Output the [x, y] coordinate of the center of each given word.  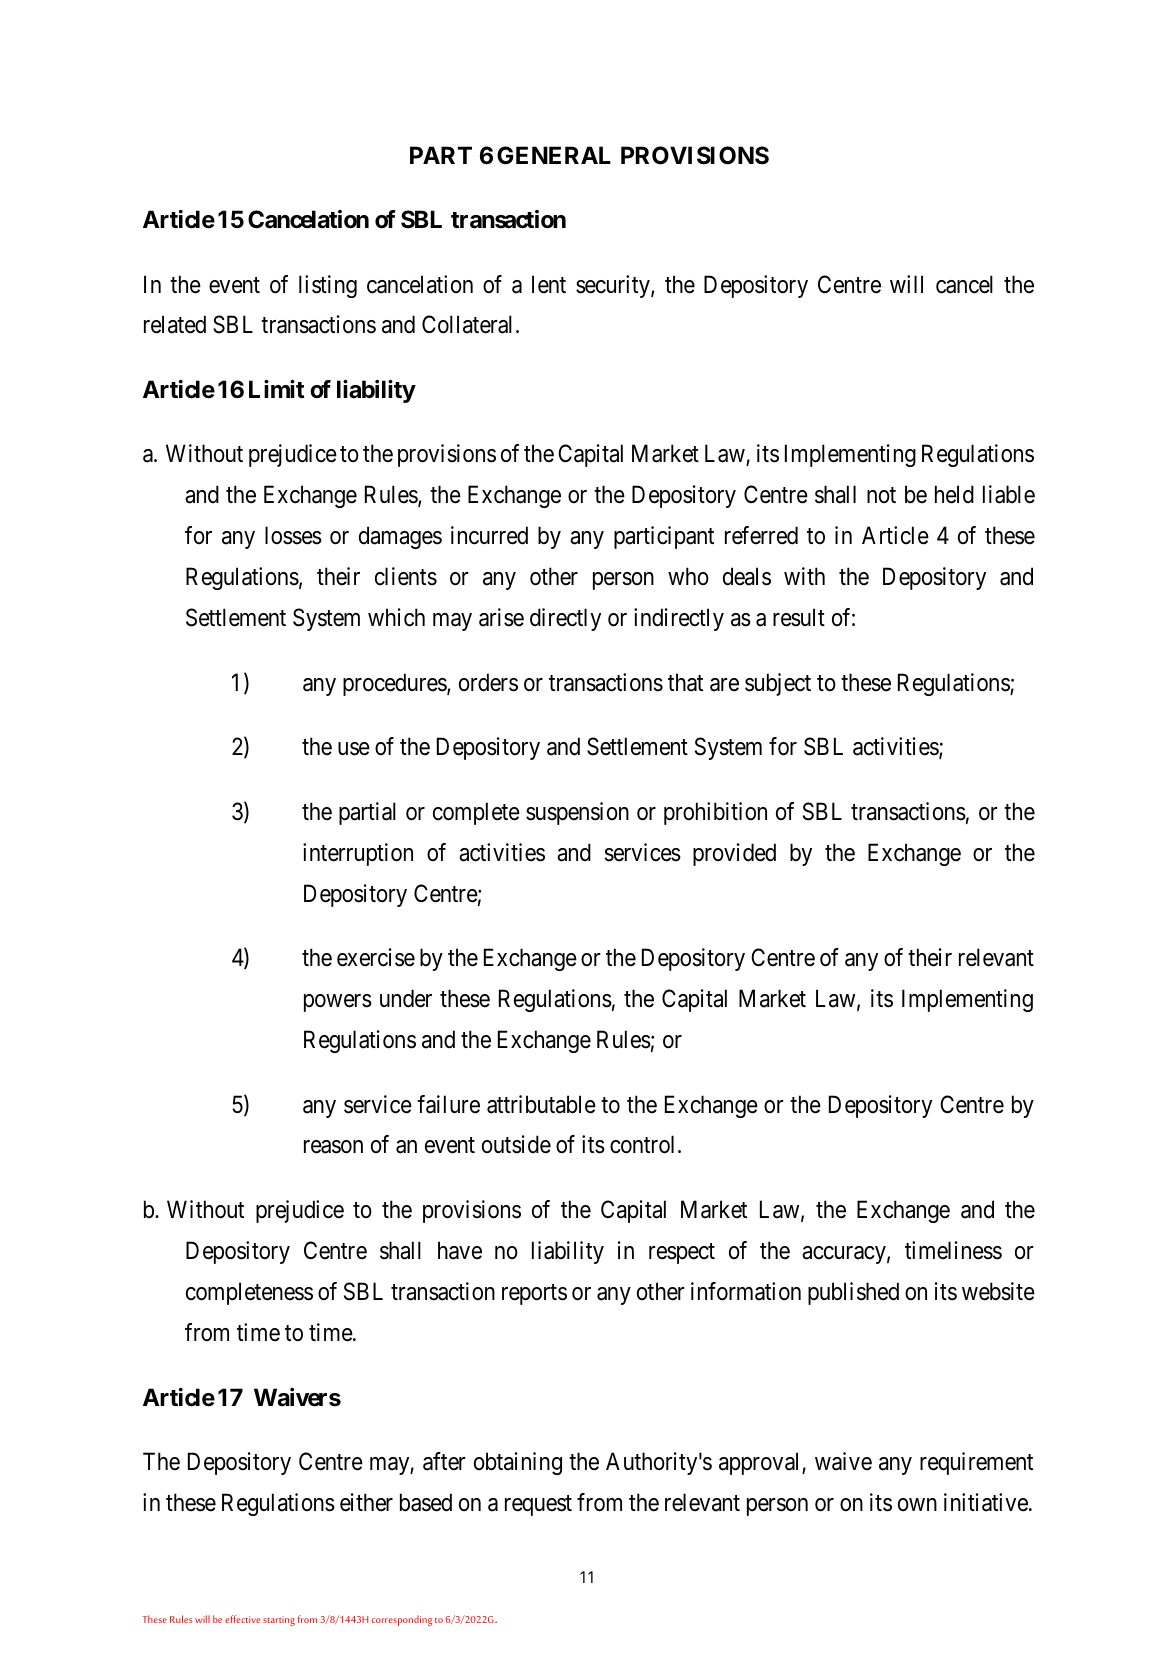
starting [279, 1621]
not [881, 495]
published [853, 1293]
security [614, 286]
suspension [577, 813]
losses [293, 535]
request [538, 1505]
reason [333, 1147]
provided [734, 854]
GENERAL [554, 155]
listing [328, 286]
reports [534, 1294]
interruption [358, 854]
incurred [489, 535]
